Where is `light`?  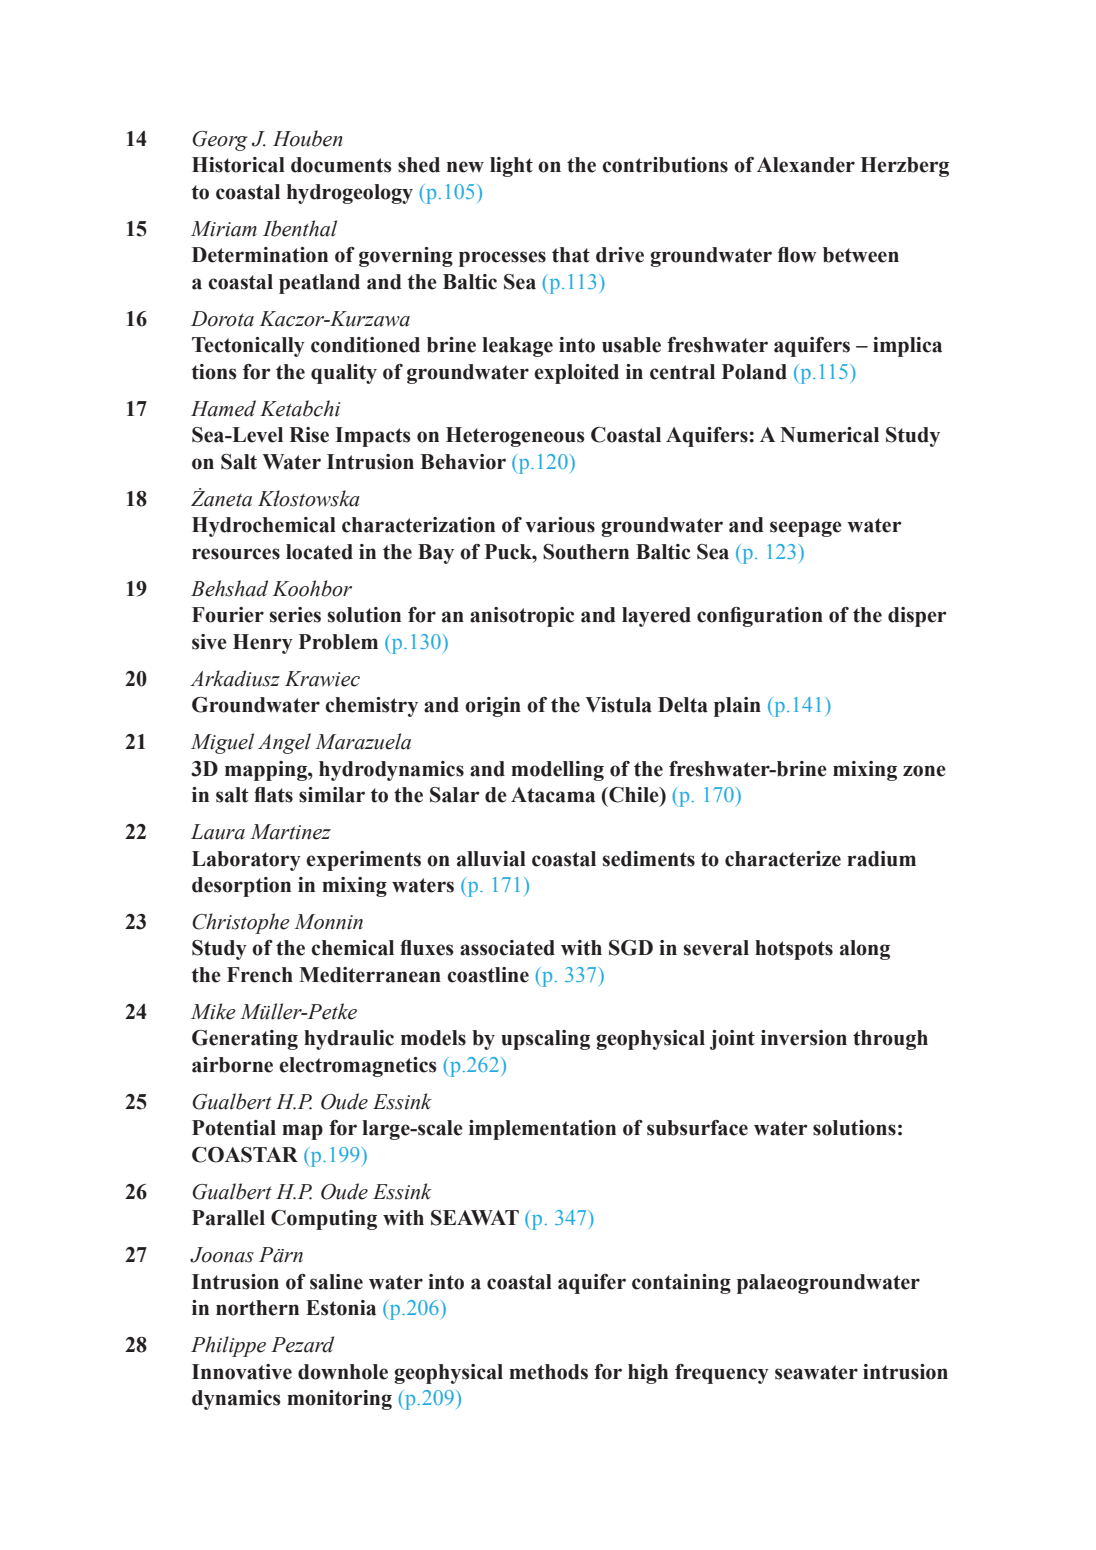
light is located at coordinates (511, 167).
